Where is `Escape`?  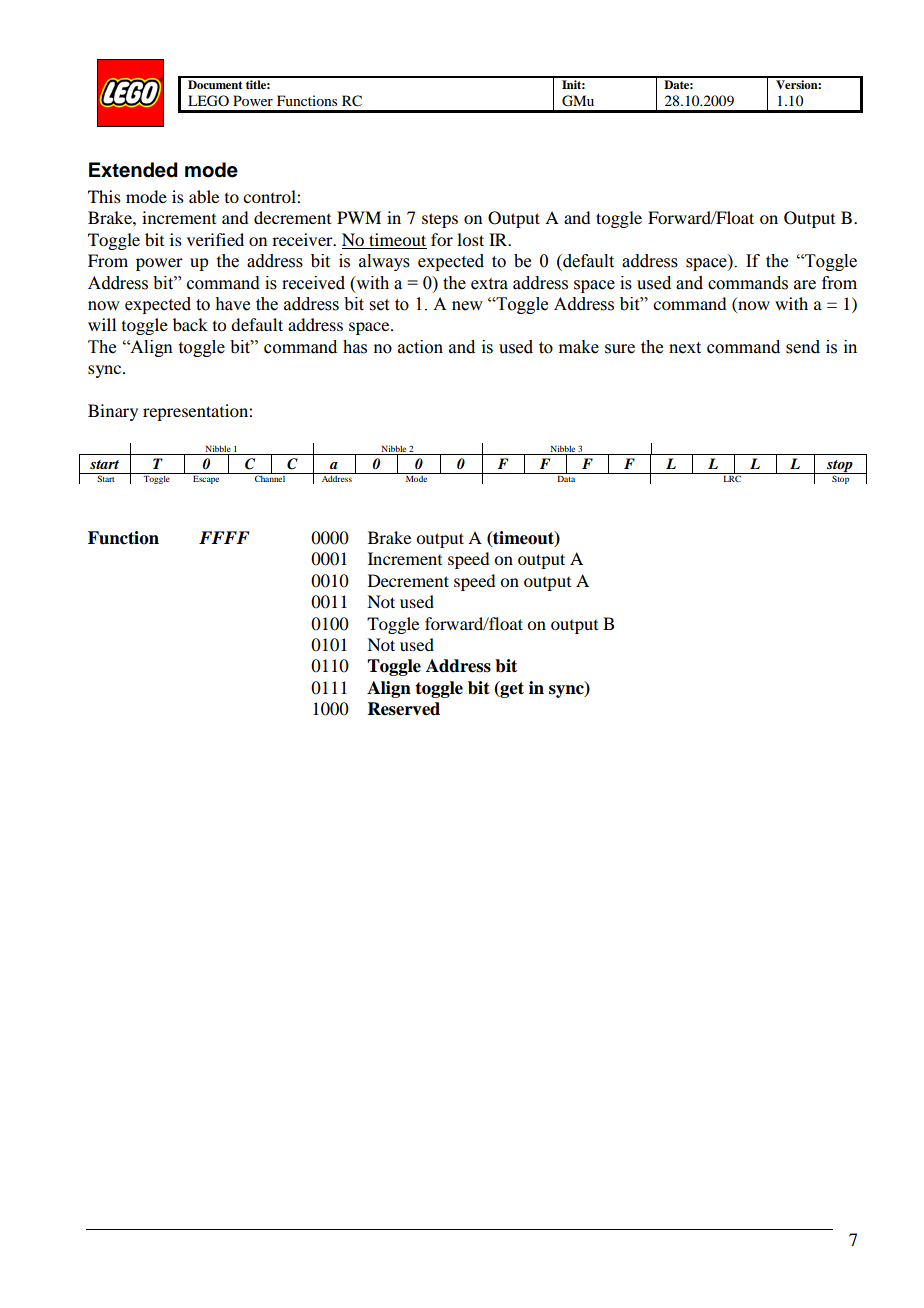 Escape is located at coordinates (206, 478).
